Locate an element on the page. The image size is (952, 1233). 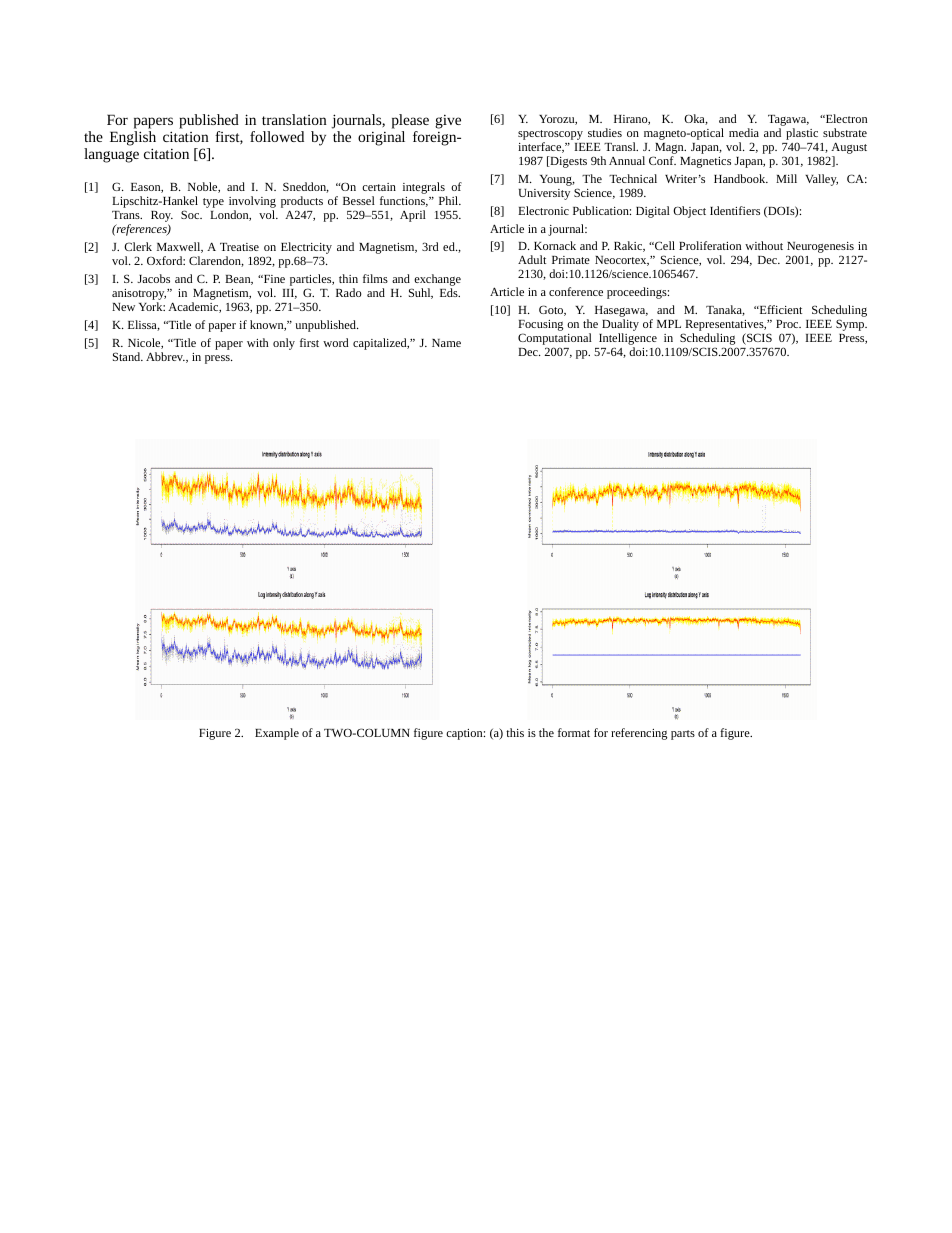
give is located at coordinates (448, 122).
